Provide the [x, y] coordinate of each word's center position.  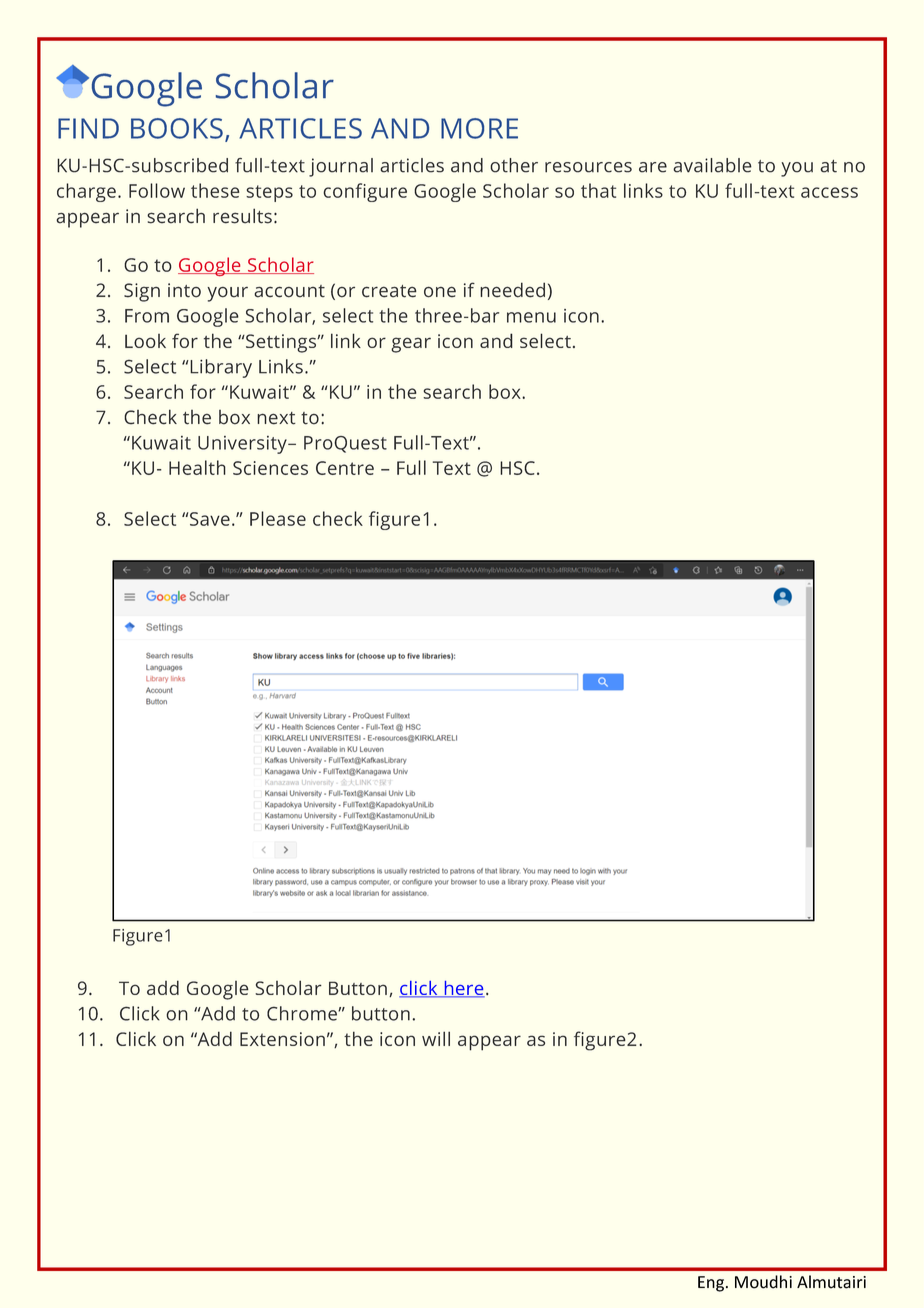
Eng [711, 1284]
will [436, 1038]
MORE [479, 128]
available [712, 165]
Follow [157, 190]
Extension [282, 1039]
